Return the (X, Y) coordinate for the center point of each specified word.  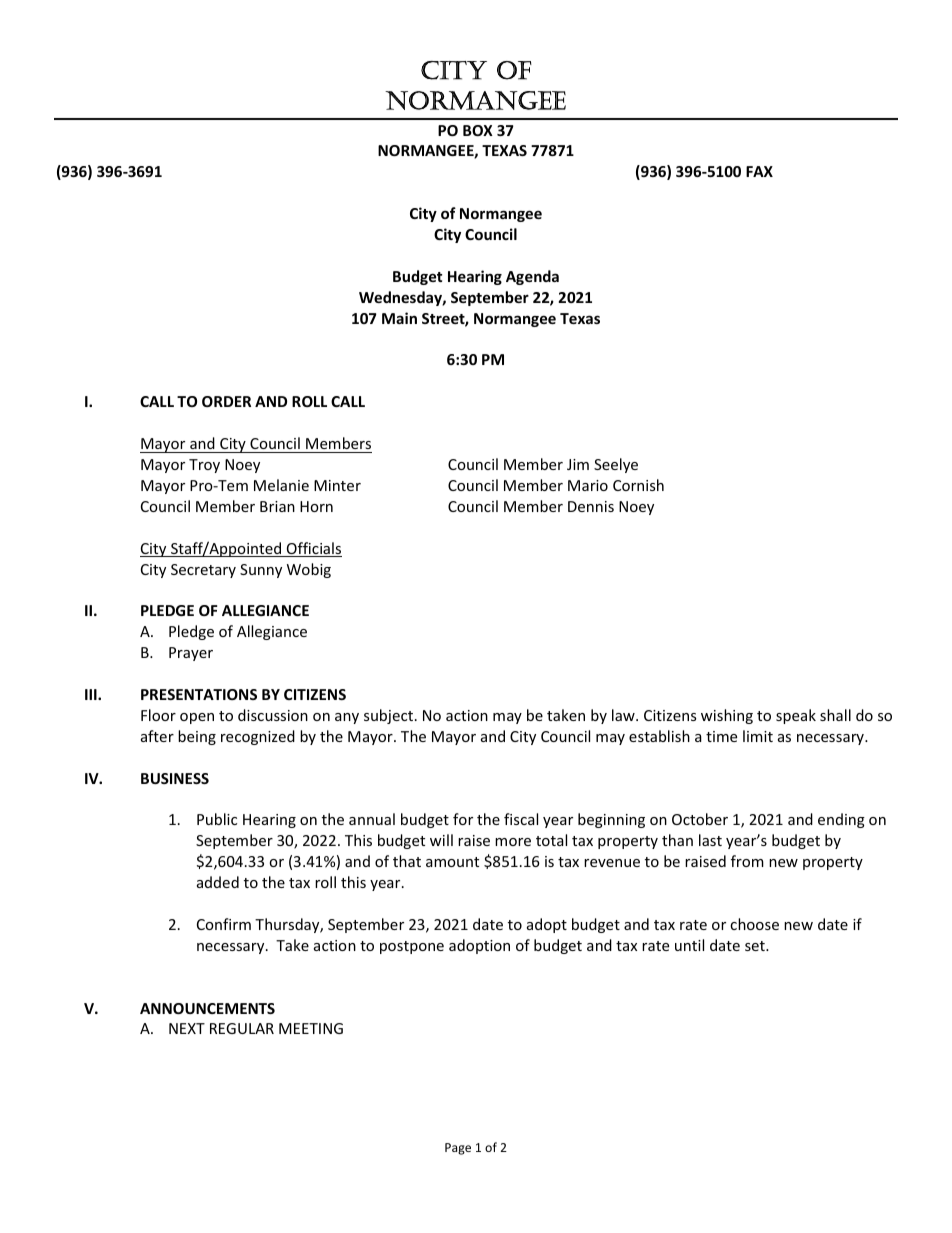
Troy (204, 466)
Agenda (532, 277)
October (700, 819)
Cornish (638, 485)
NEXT (187, 1028)
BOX (478, 130)
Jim (578, 464)
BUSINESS (175, 778)
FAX (759, 171)
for (463, 819)
